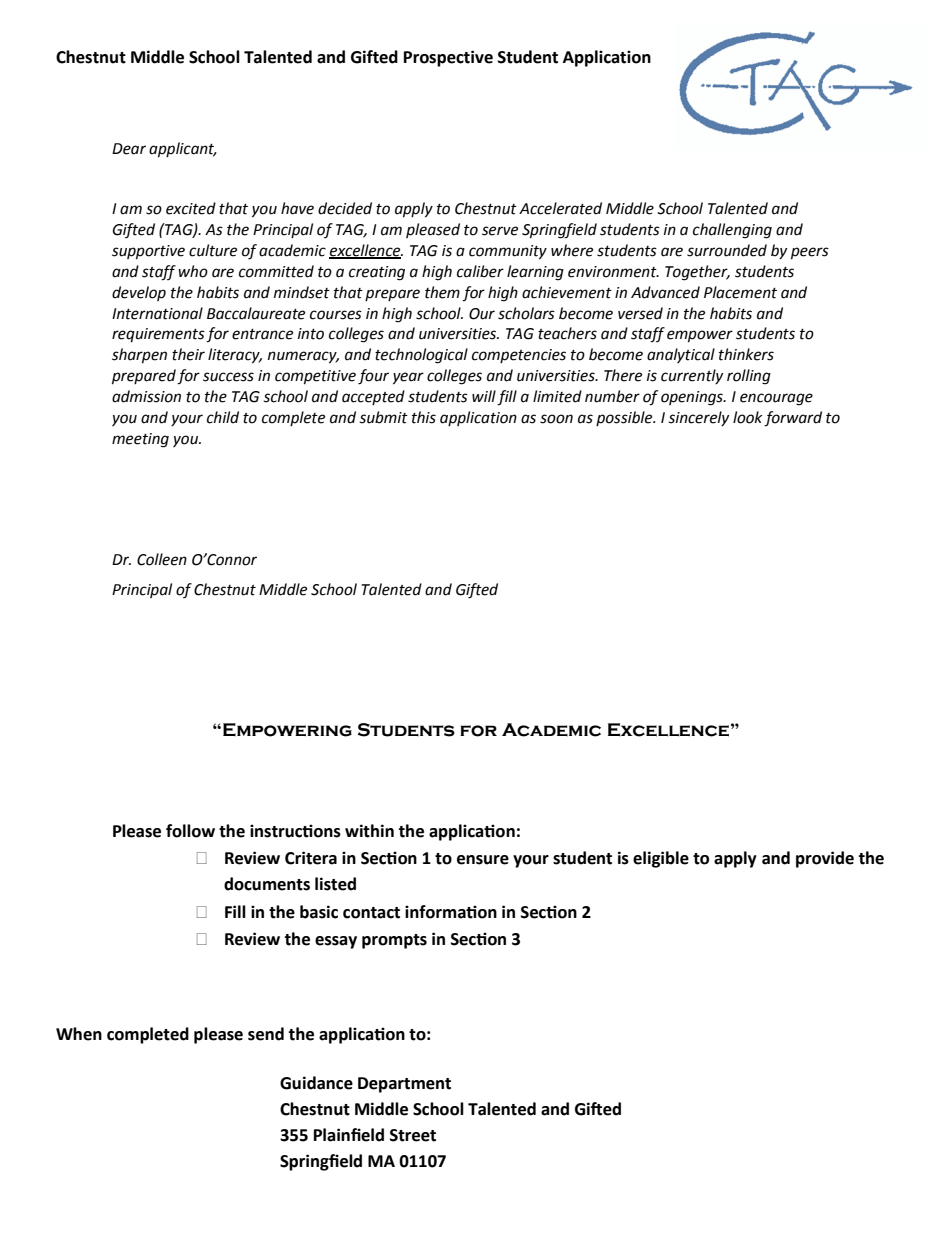 This page has width=952, height=1233. Describe the element at coordinates (140, 440) in the page. I see `meeting` at that location.
